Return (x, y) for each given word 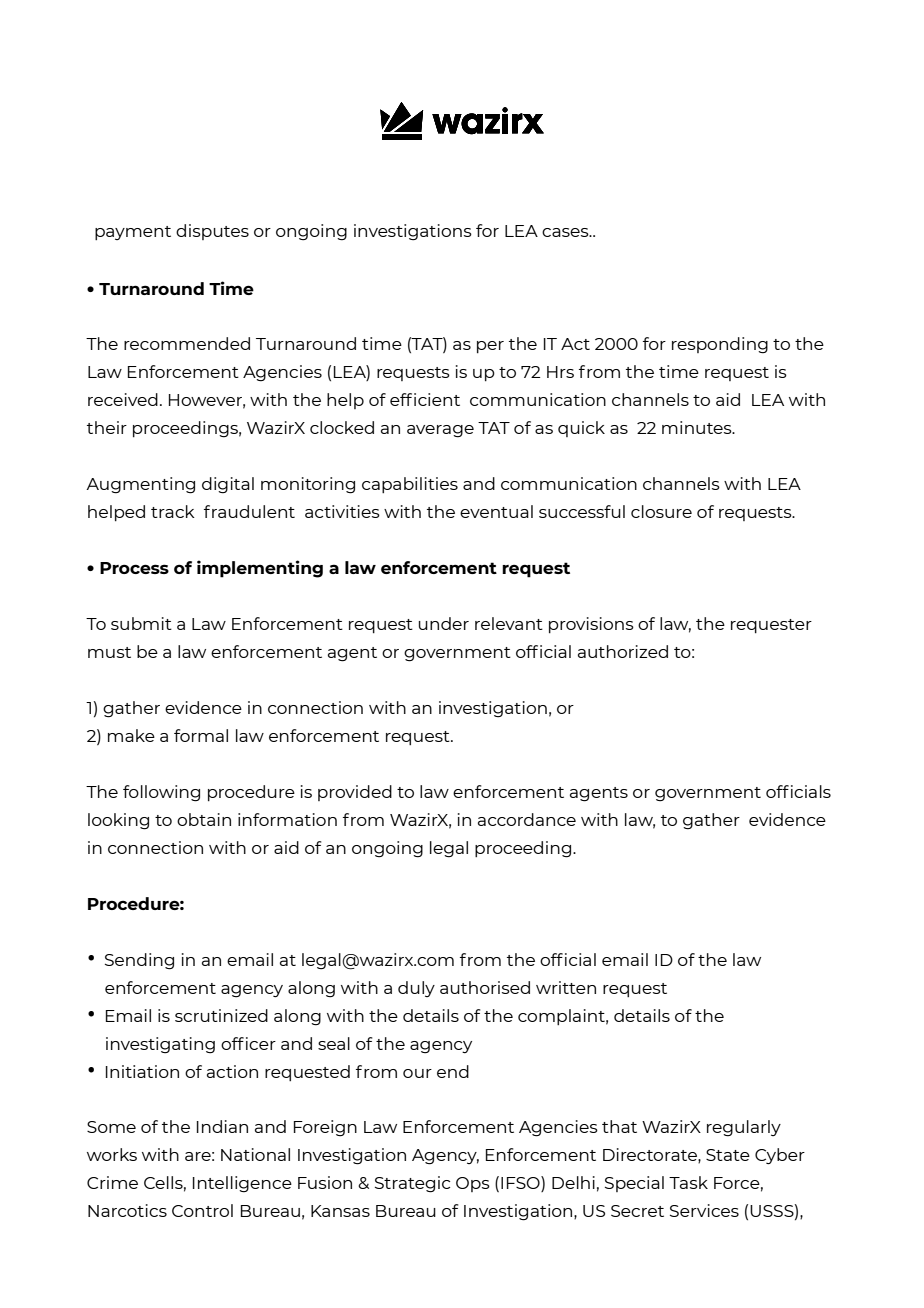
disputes (212, 232)
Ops (473, 1184)
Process (134, 568)
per (490, 347)
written (566, 987)
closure (661, 511)
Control (202, 1210)
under (444, 623)
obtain (204, 819)
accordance (527, 819)
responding (720, 345)
